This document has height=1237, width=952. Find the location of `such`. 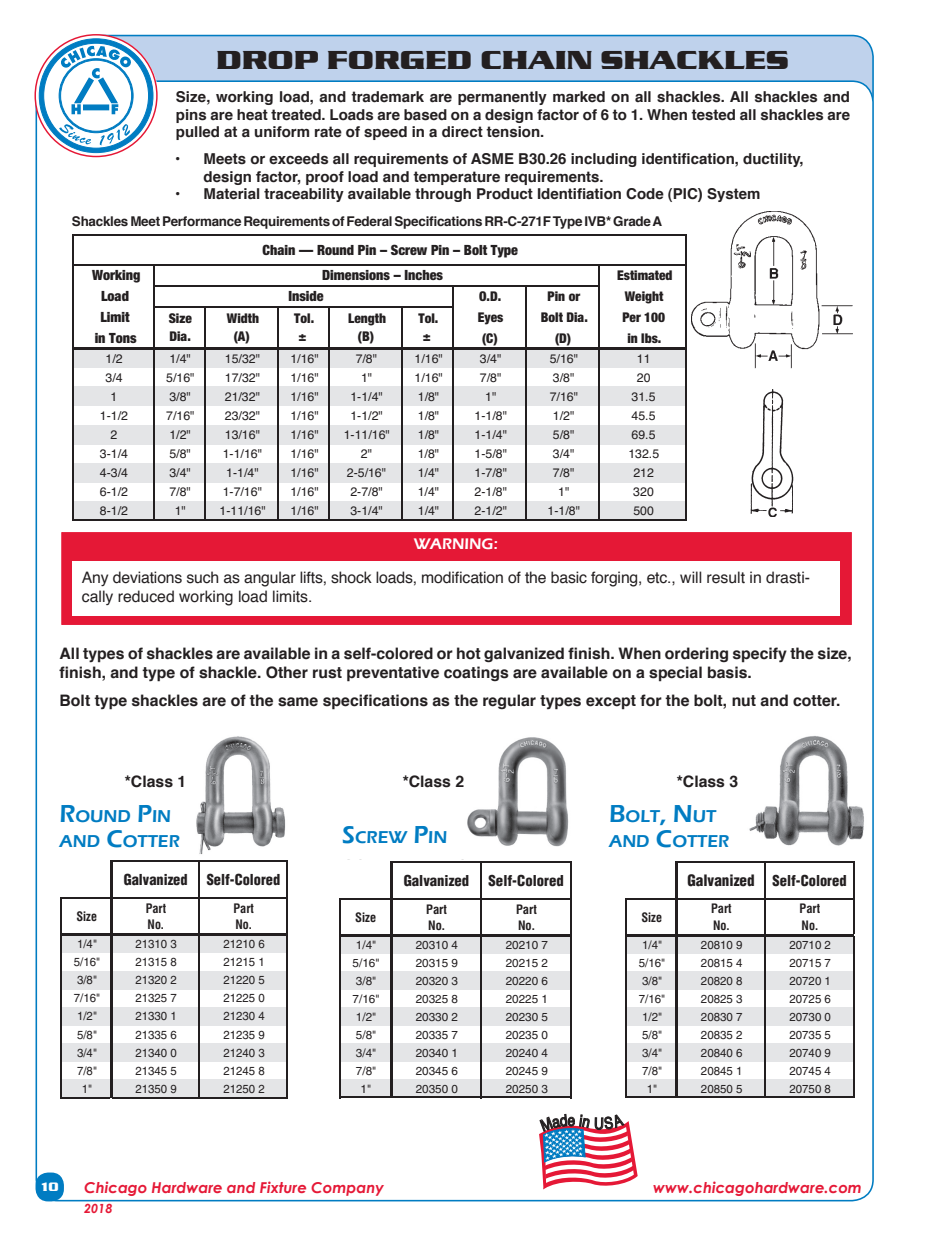

such is located at coordinates (202, 577).
